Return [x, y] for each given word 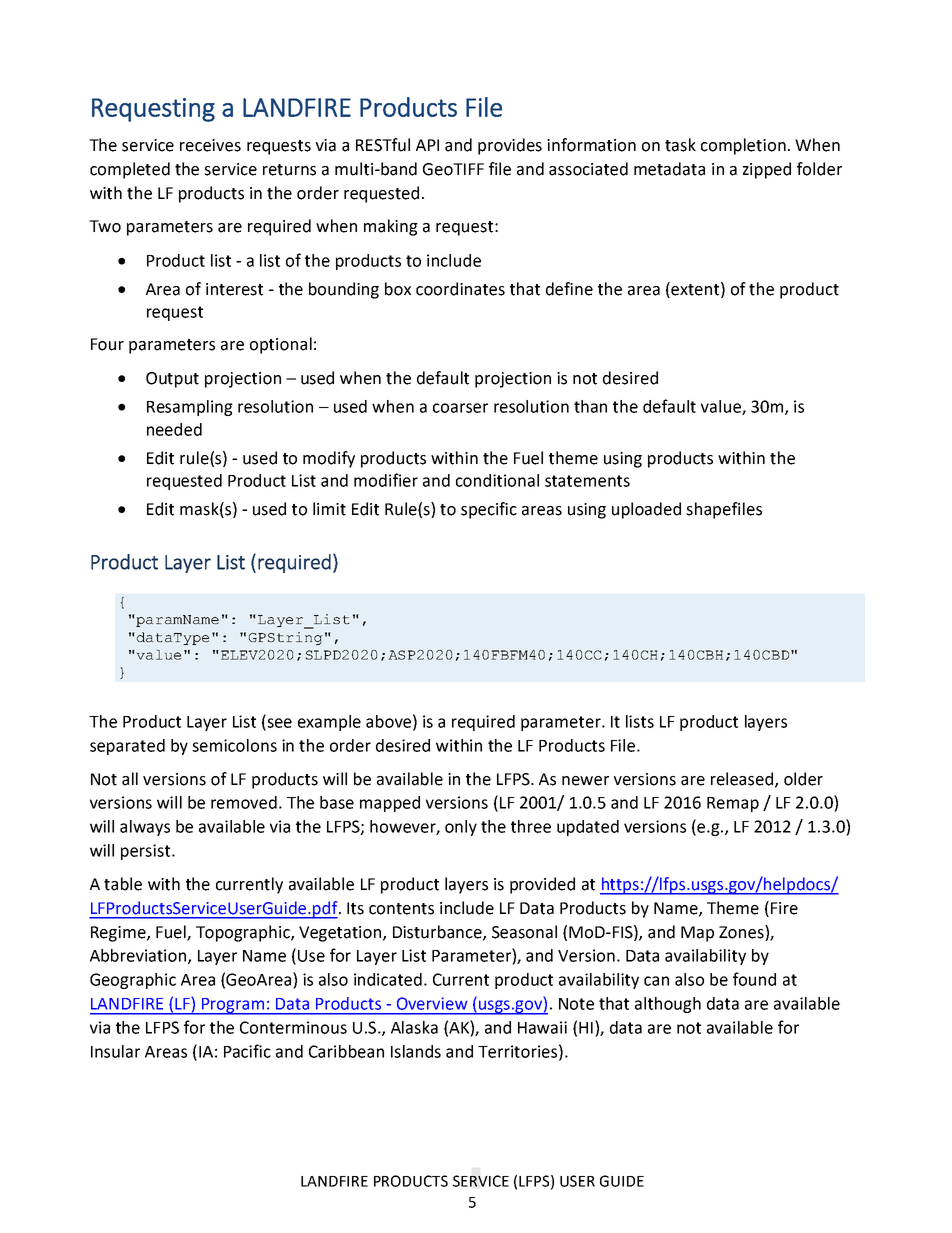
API [427, 145]
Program [233, 1006]
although [668, 1005]
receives [210, 145]
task [680, 145]
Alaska [414, 1027]
